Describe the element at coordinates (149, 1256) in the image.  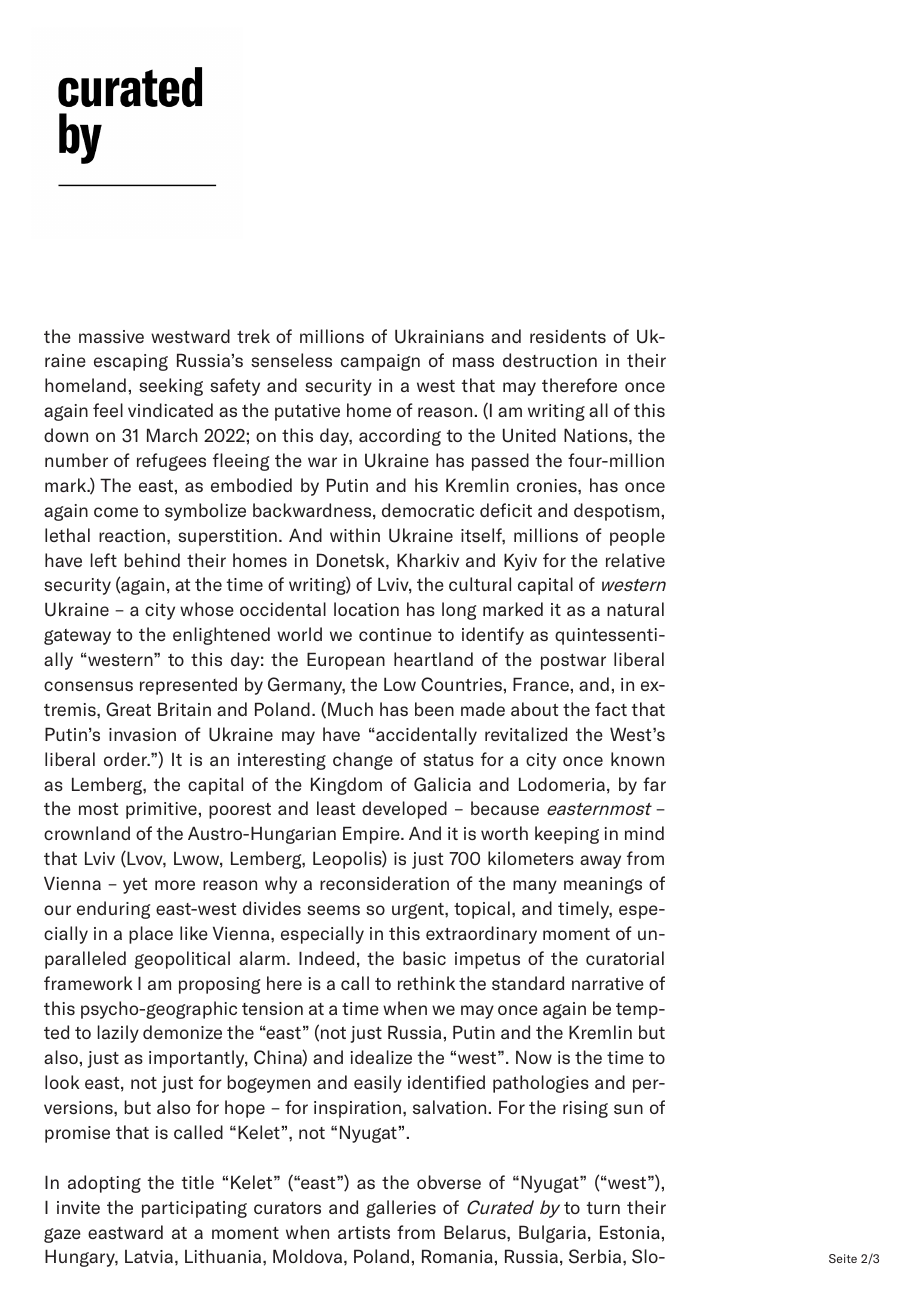
I see `Latvia` at that location.
